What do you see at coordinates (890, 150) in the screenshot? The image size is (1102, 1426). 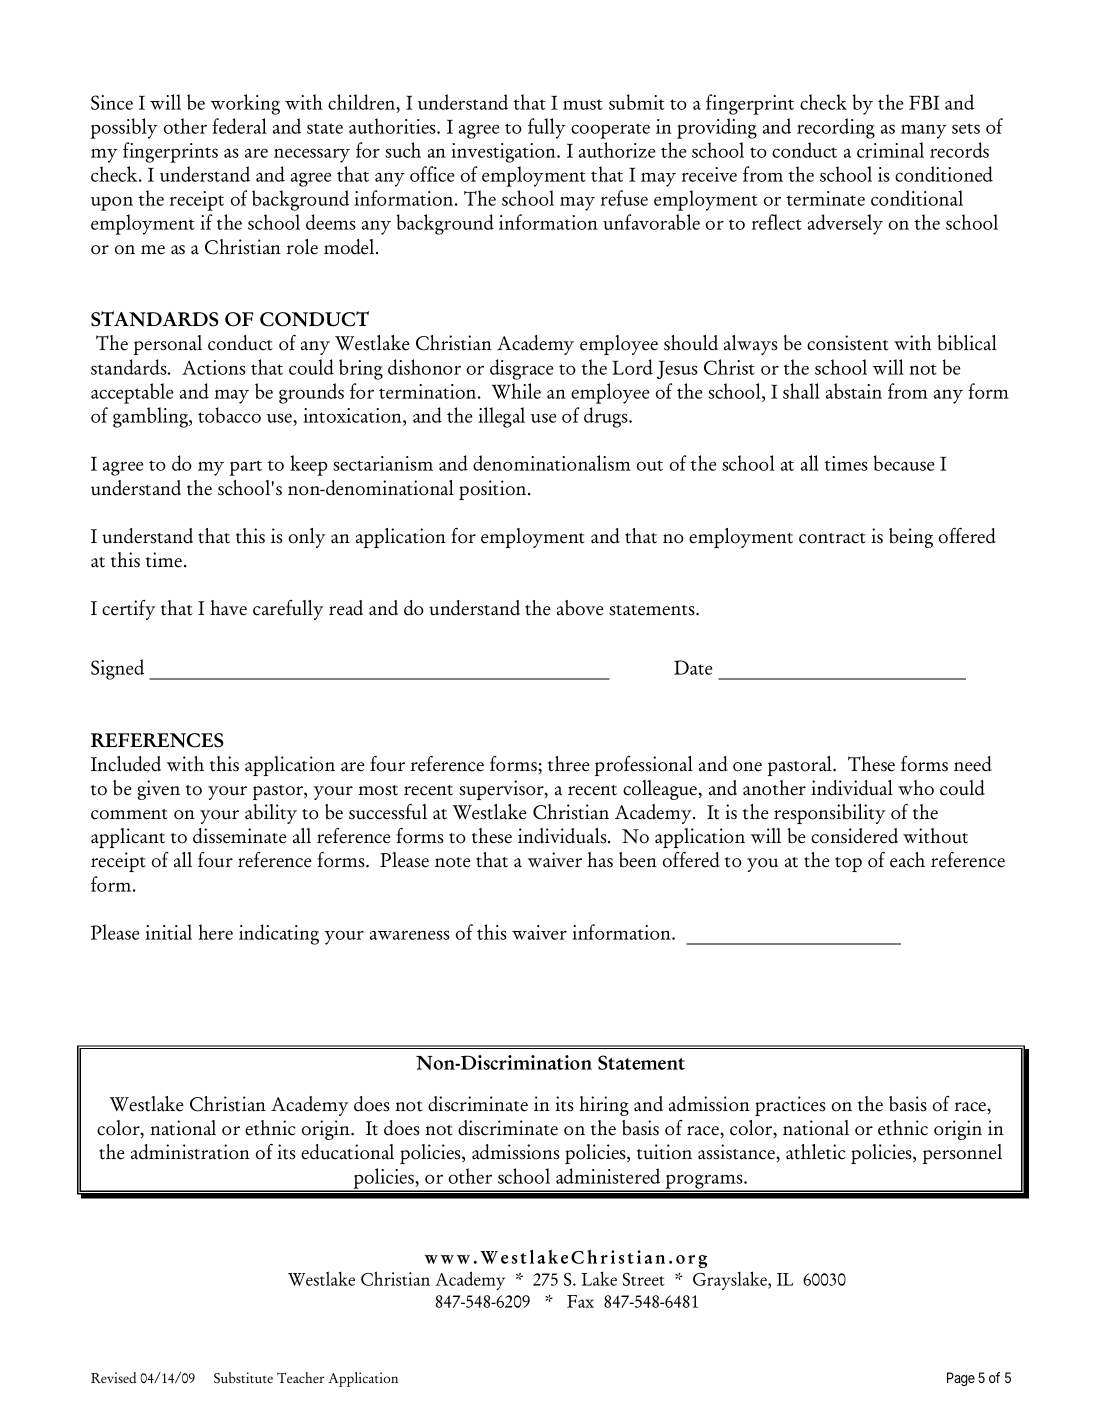 I see `criminal` at bounding box center [890, 150].
